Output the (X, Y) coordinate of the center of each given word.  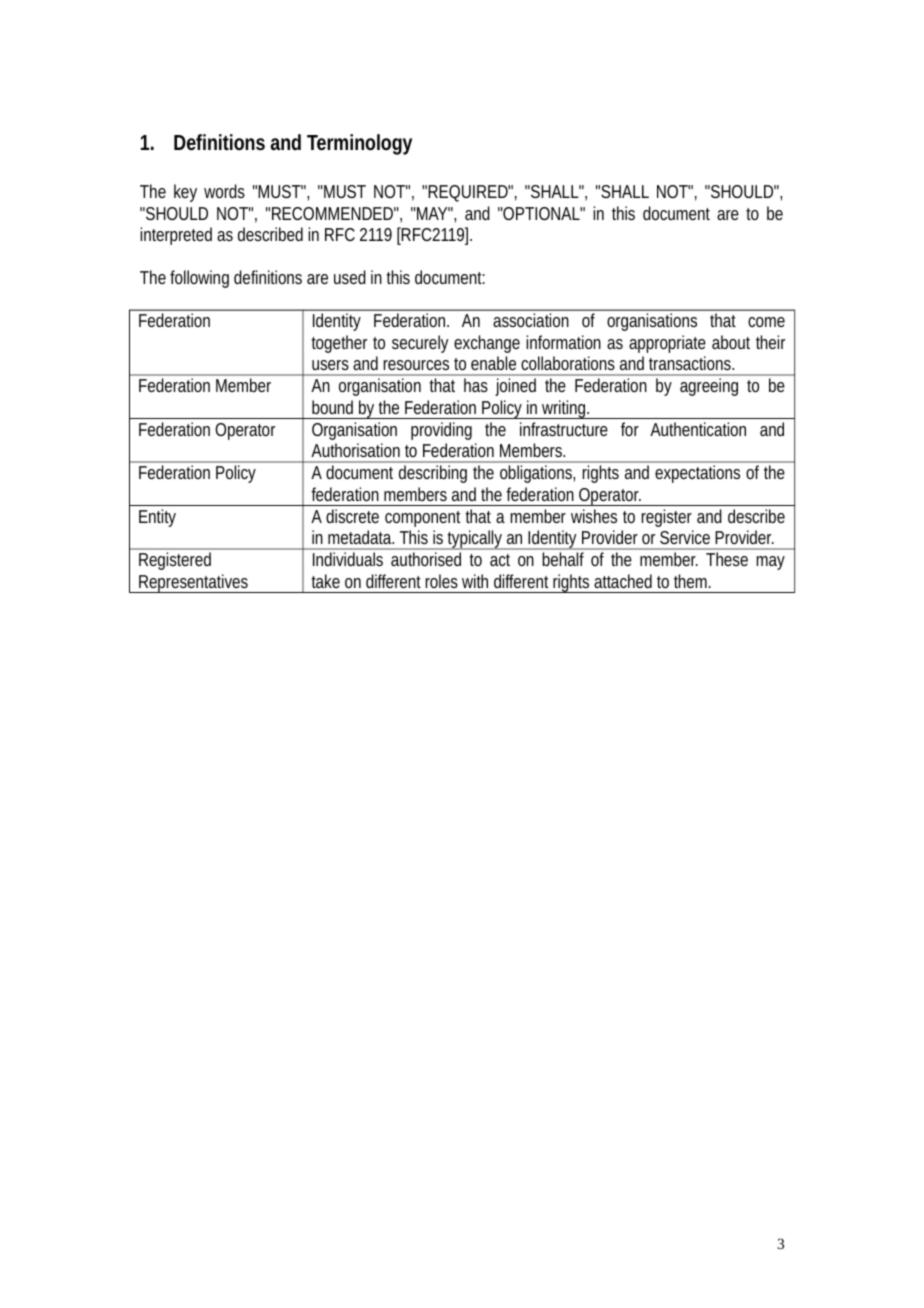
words (224, 191)
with (475, 581)
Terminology (359, 144)
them (690, 581)
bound (332, 407)
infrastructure (564, 429)
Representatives (193, 583)
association (531, 320)
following (199, 279)
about (731, 342)
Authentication (698, 429)
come (766, 322)
